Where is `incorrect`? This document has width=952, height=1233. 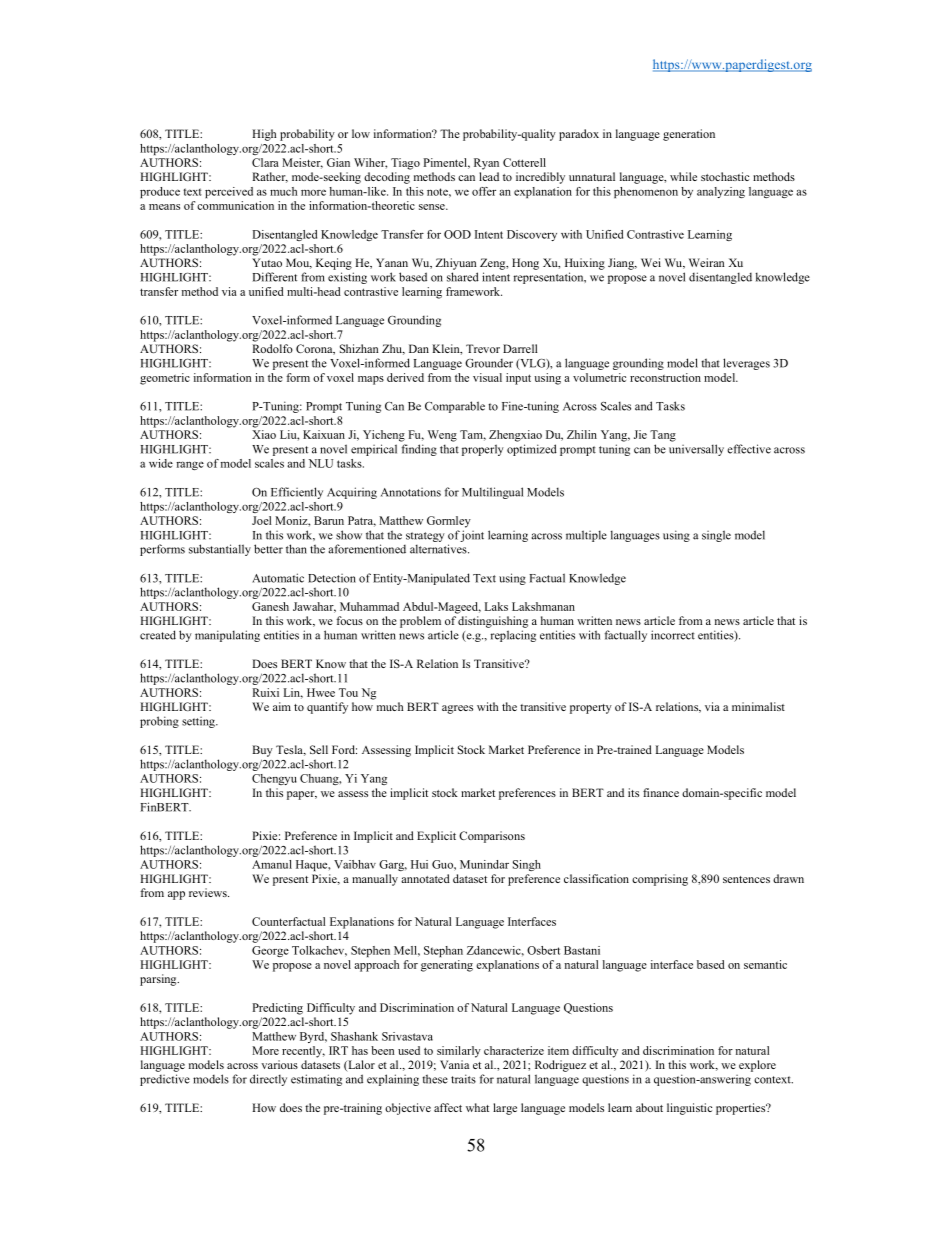 incorrect is located at coordinates (673, 635).
